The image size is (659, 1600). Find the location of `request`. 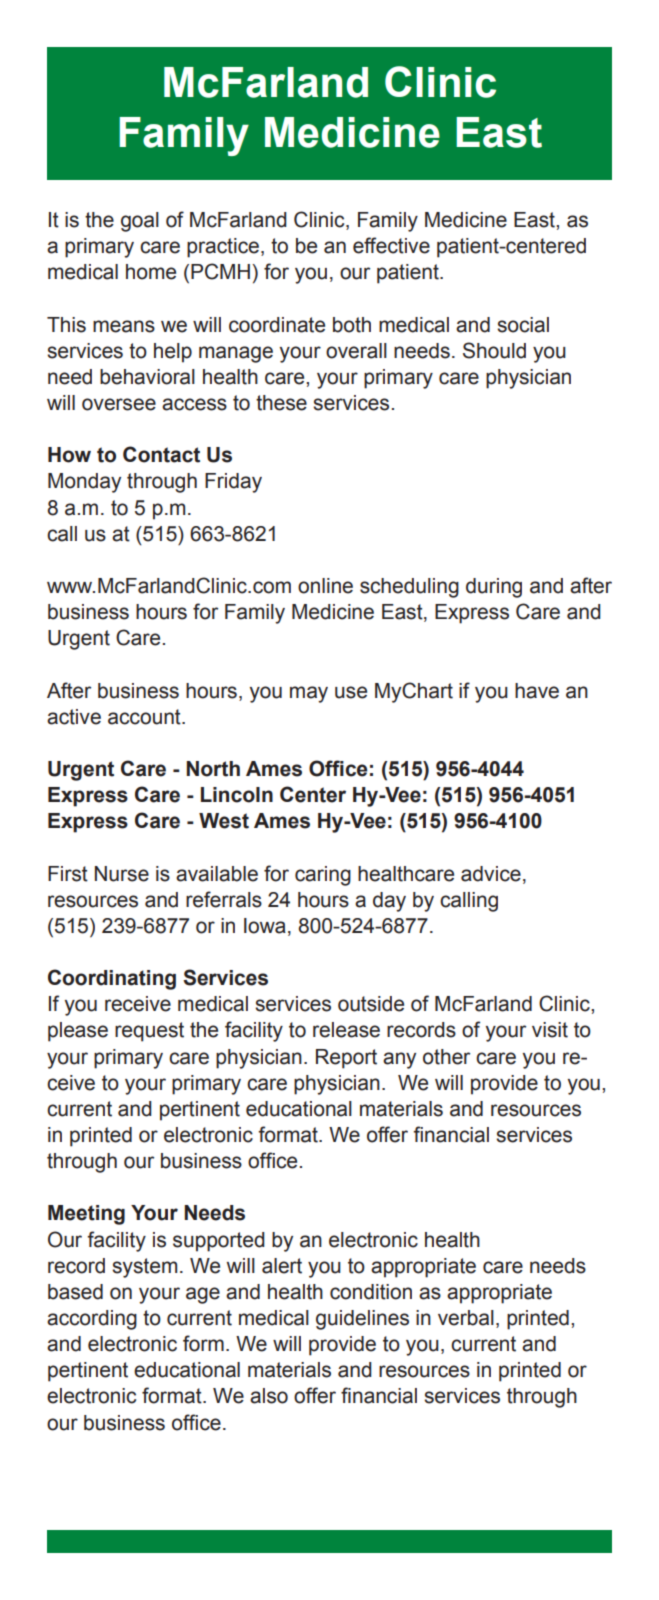

request is located at coordinates (149, 1032).
